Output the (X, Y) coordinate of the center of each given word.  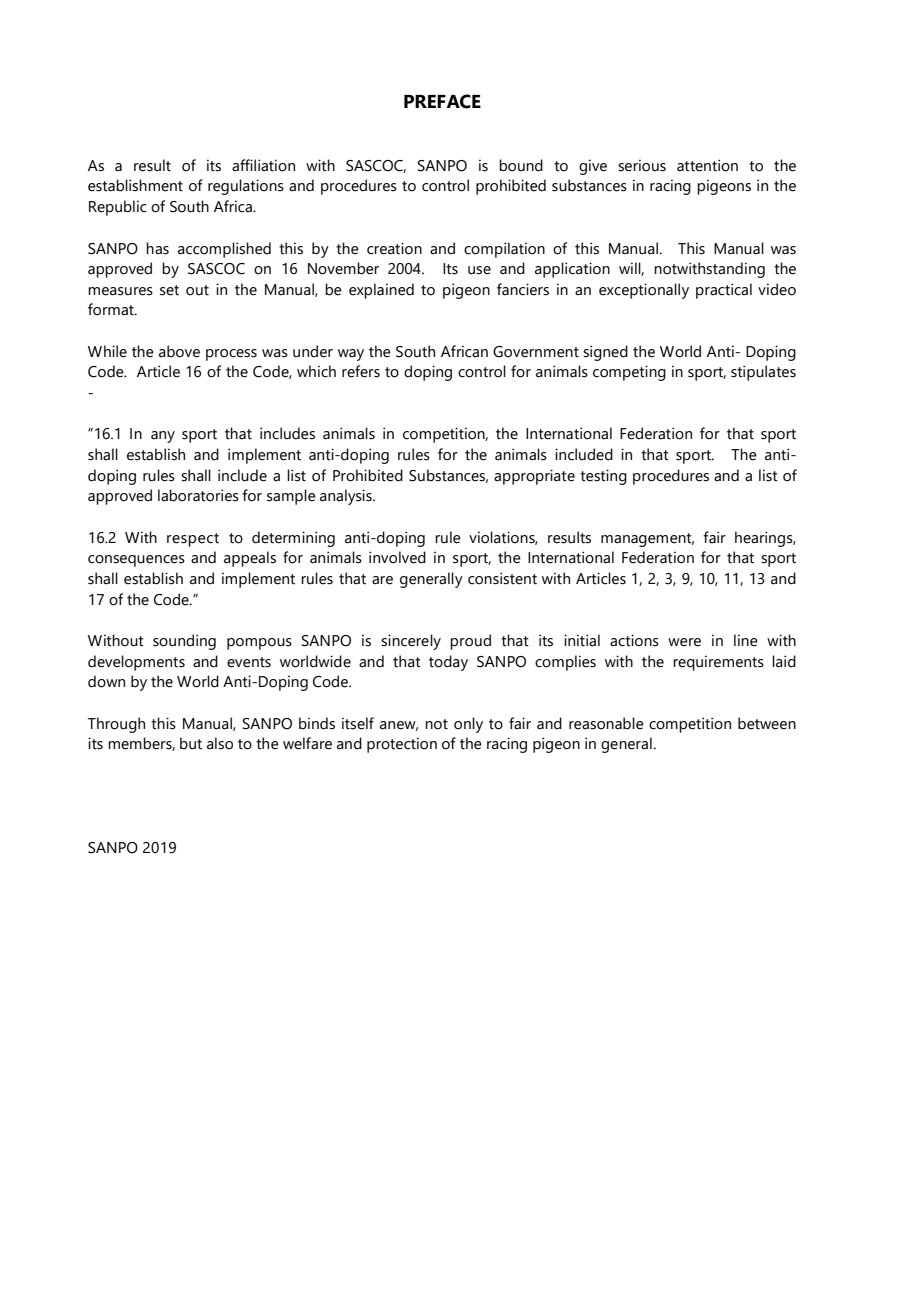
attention (707, 165)
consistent (502, 578)
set (169, 290)
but (191, 743)
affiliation (263, 165)
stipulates (763, 373)
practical (724, 291)
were (684, 642)
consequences (136, 561)
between (767, 723)
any (163, 437)
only (468, 725)
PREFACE (442, 101)
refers (361, 371)
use (479, 270)
